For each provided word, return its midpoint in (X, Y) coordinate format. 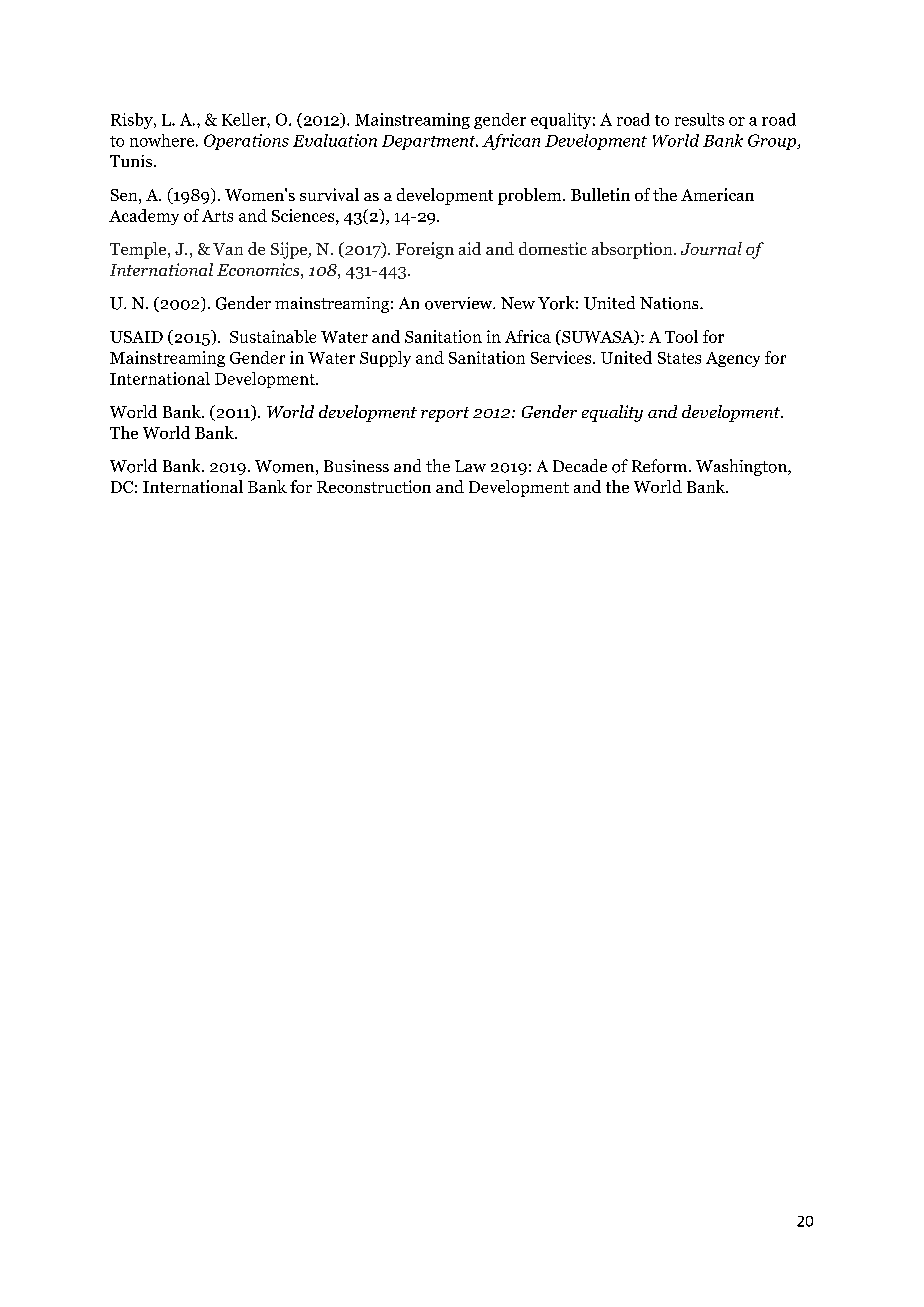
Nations (670, 303)
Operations (246, 142)
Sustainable (273, 336)
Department (430, 142)
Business (356, 466)
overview (460, 303)
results (699, 119)
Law (470, 466)
